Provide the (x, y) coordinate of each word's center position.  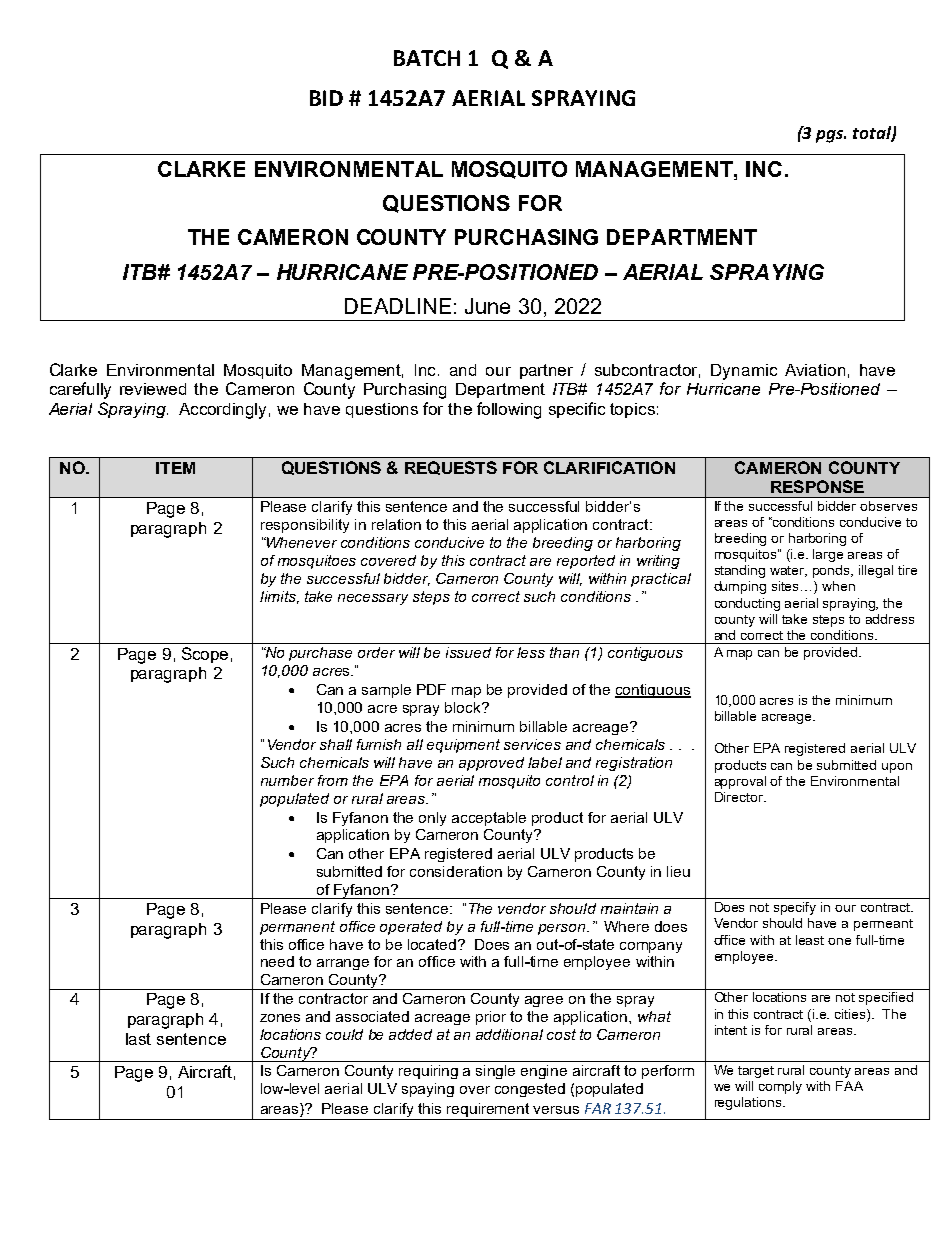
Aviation (815, 370)
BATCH (427, 58)
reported (586, 562)
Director (740, 797)
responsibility (305, 526)
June (487, 306)
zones (280, 1018)
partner (546, 371)
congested (530, 1090)
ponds (833, 571)
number (287, 780)
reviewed (153, 389)
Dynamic (744, 372)
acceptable (489, 819)
